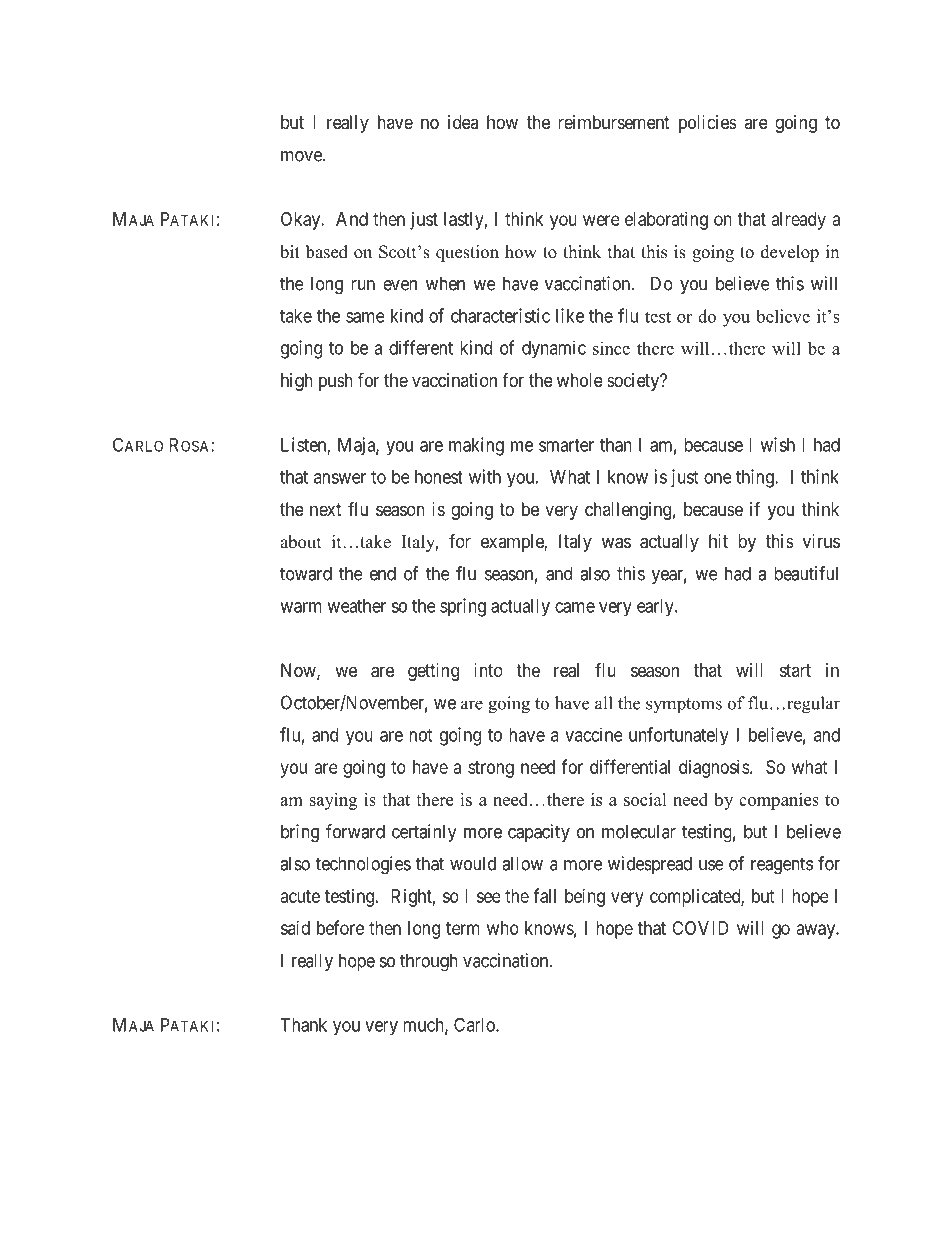 This screenshot has width=952, height=1233. Describe the element at coordinates (544, 895) in the screenshot. I see `fall` at that location.
